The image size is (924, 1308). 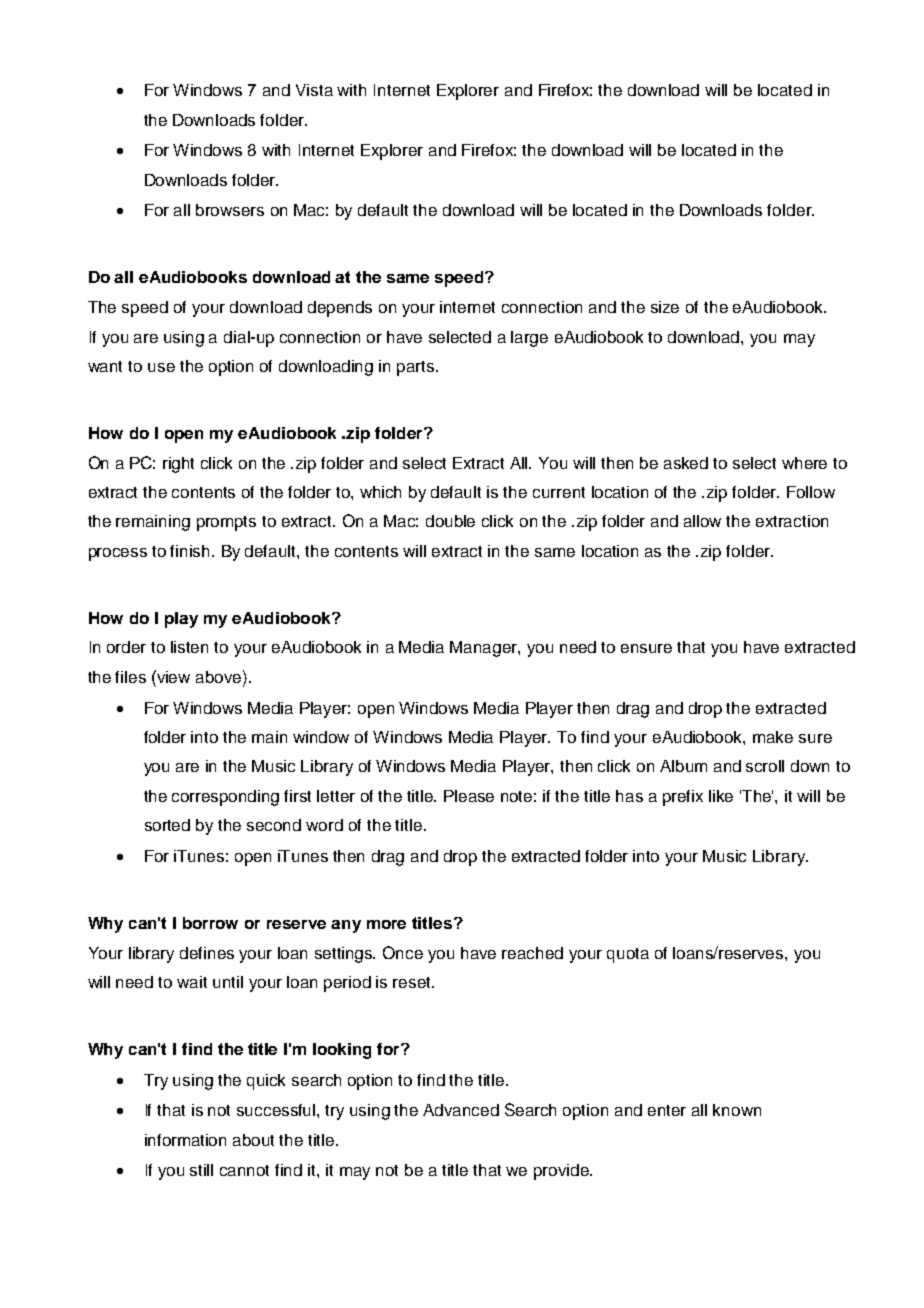 What do you see at coordinates (230, 210) in the page?
I see `browsers` at bounding box center [230, 210].
